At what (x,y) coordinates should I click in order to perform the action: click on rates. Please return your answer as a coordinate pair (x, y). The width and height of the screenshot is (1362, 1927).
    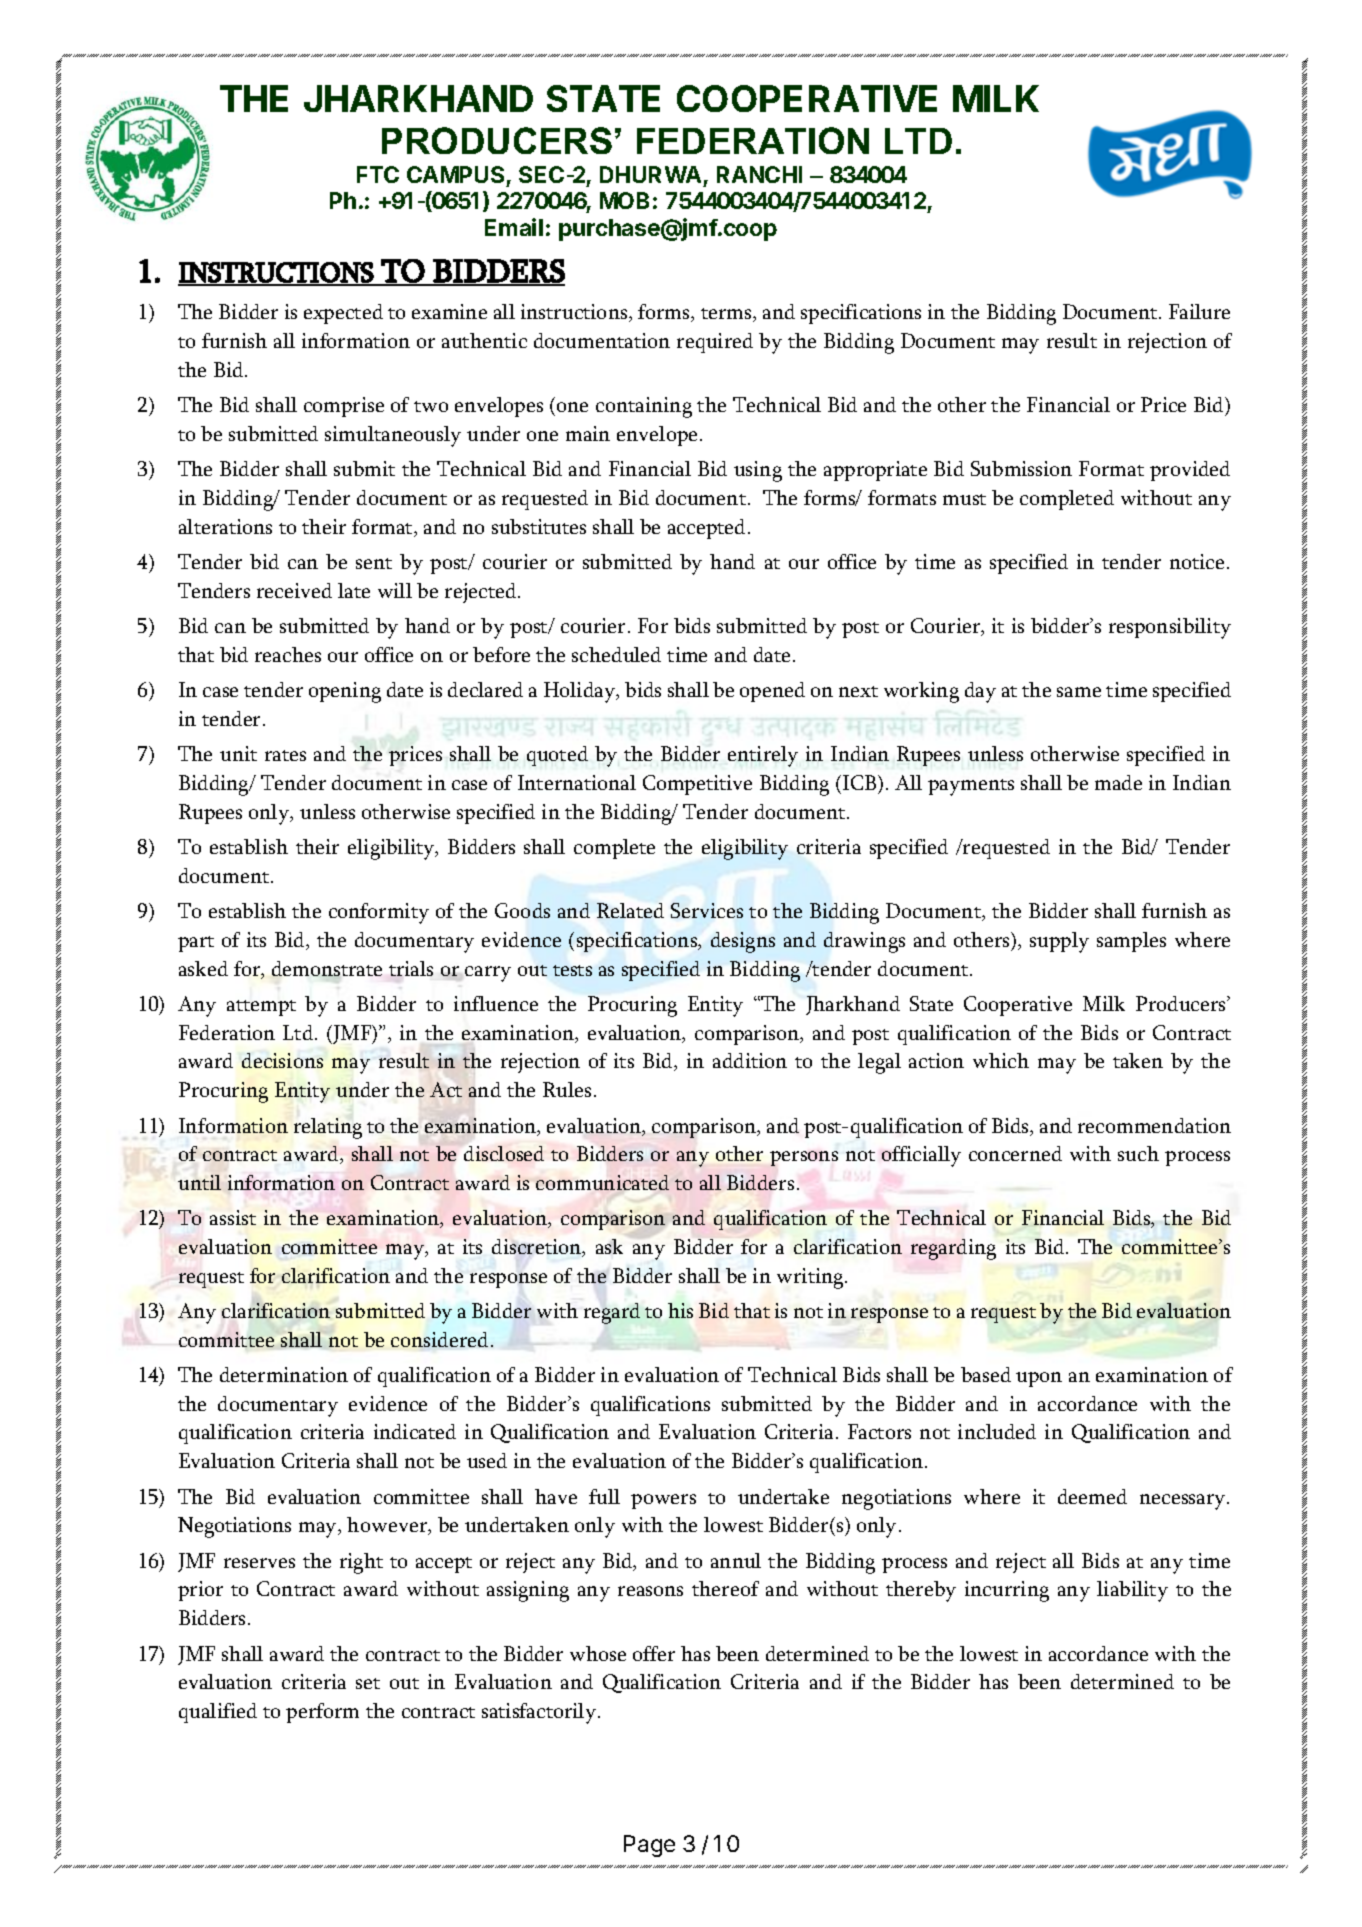
    Looking at the image, I should click on (285, 755).
